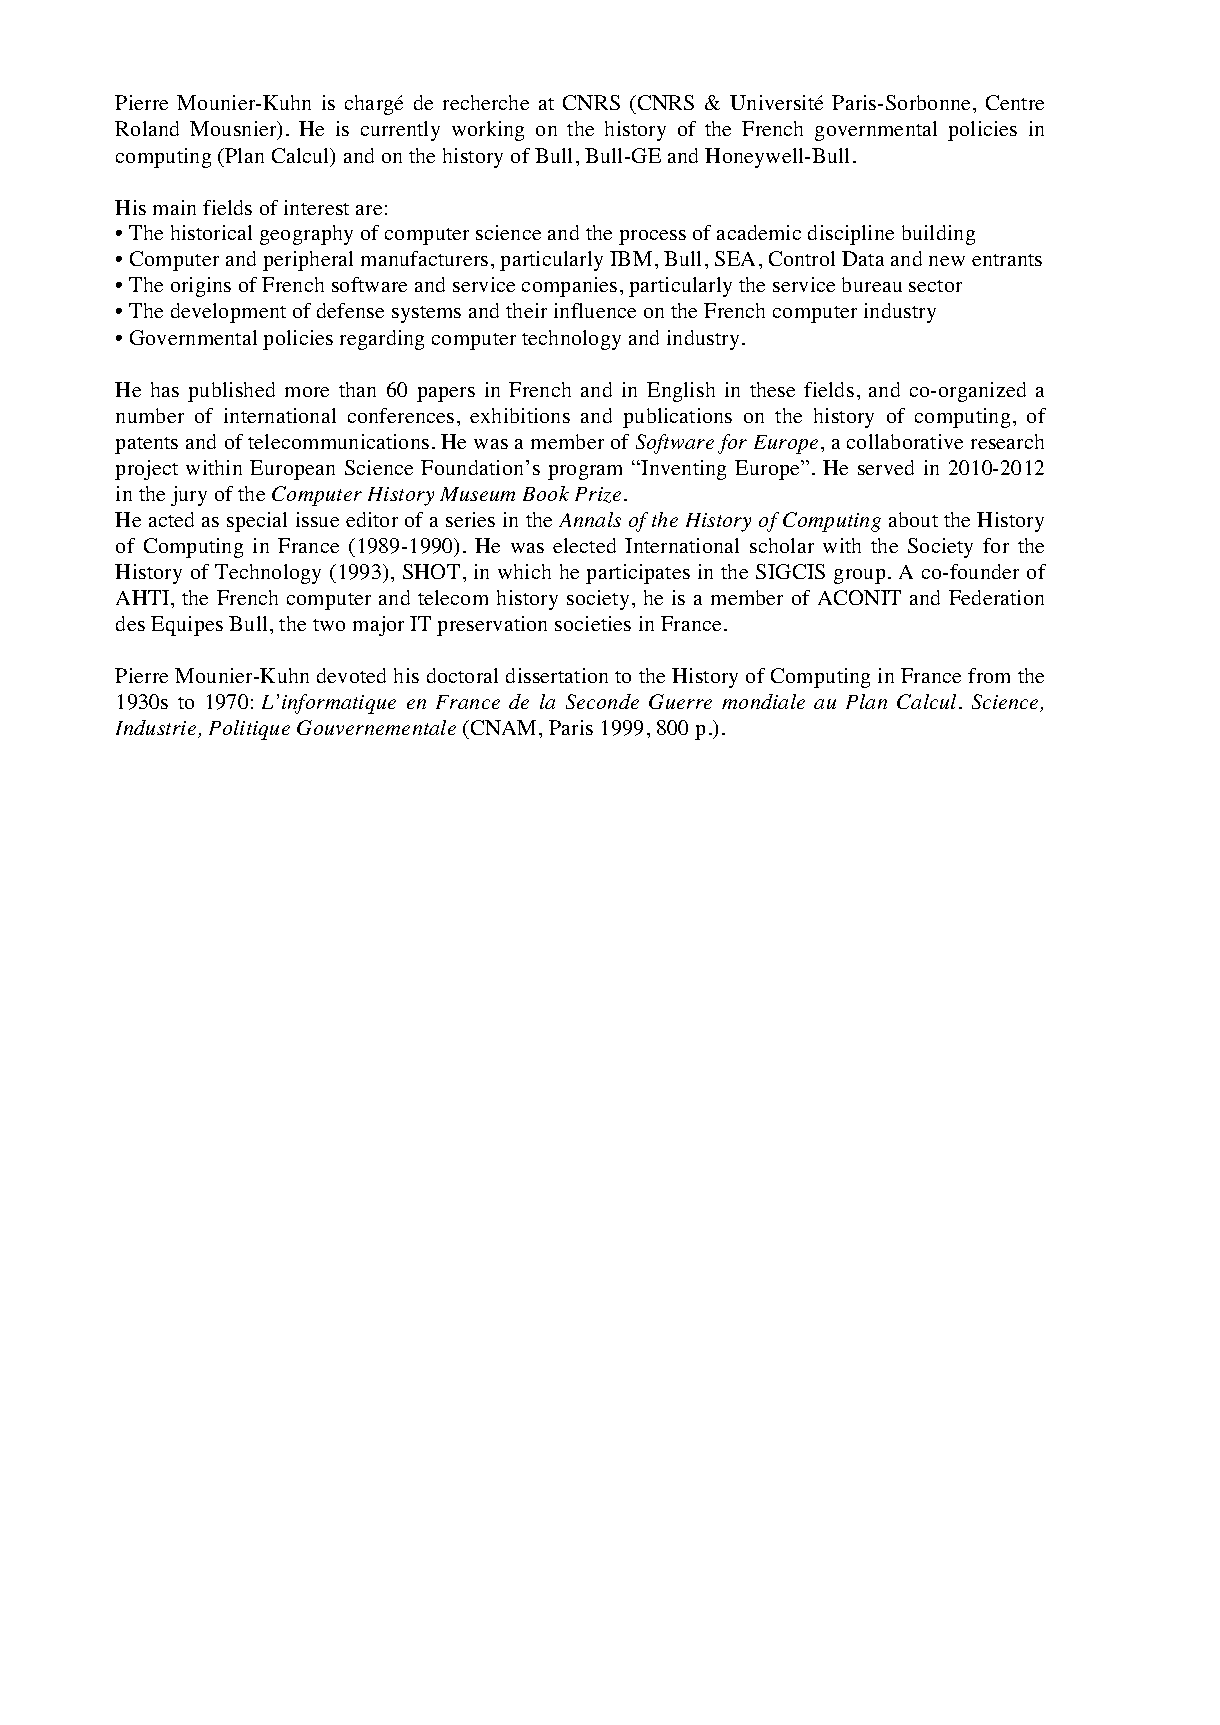  I want to click on new, so click(947, 261).
